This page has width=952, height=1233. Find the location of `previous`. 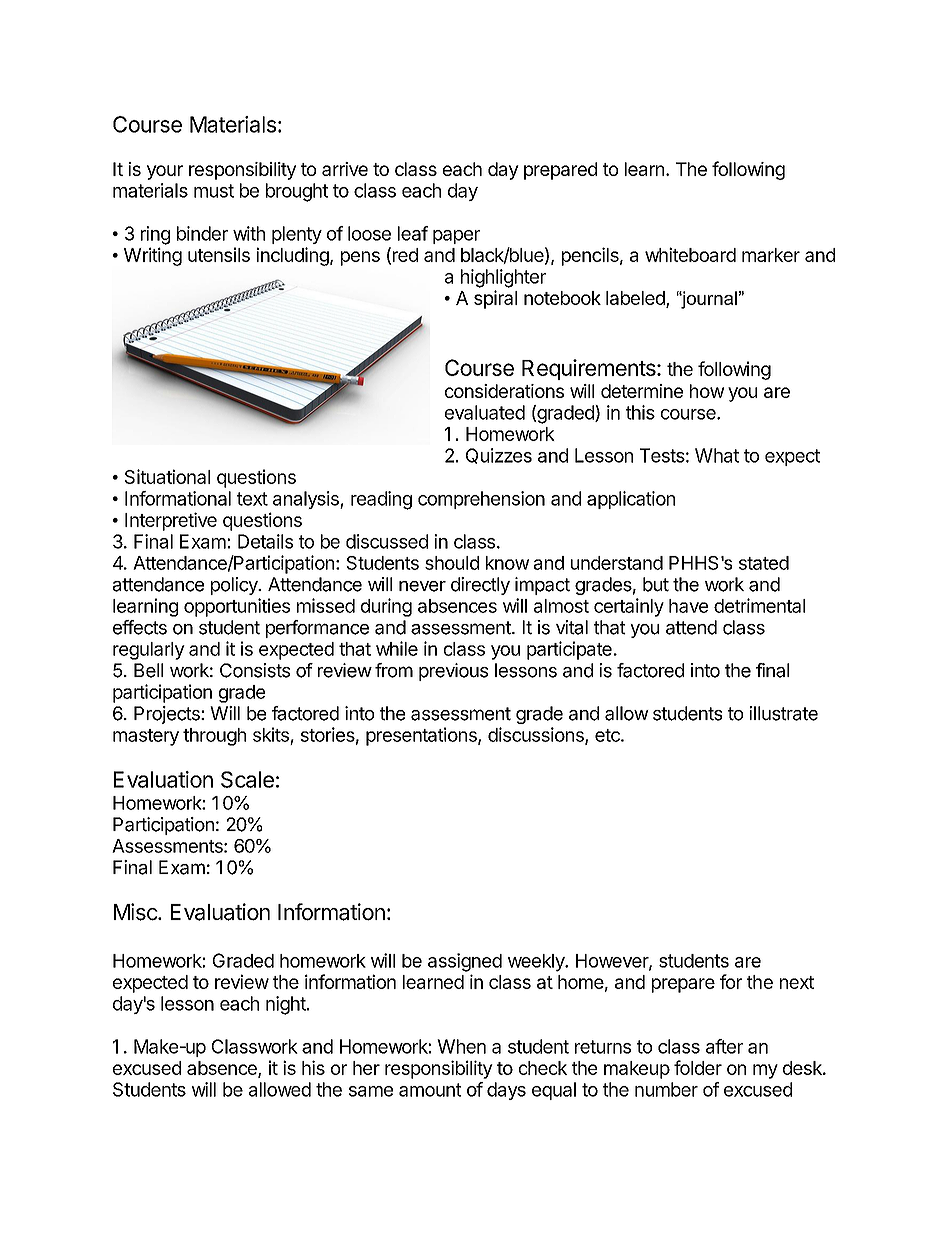

previous is located at coordinates (453, 672).
